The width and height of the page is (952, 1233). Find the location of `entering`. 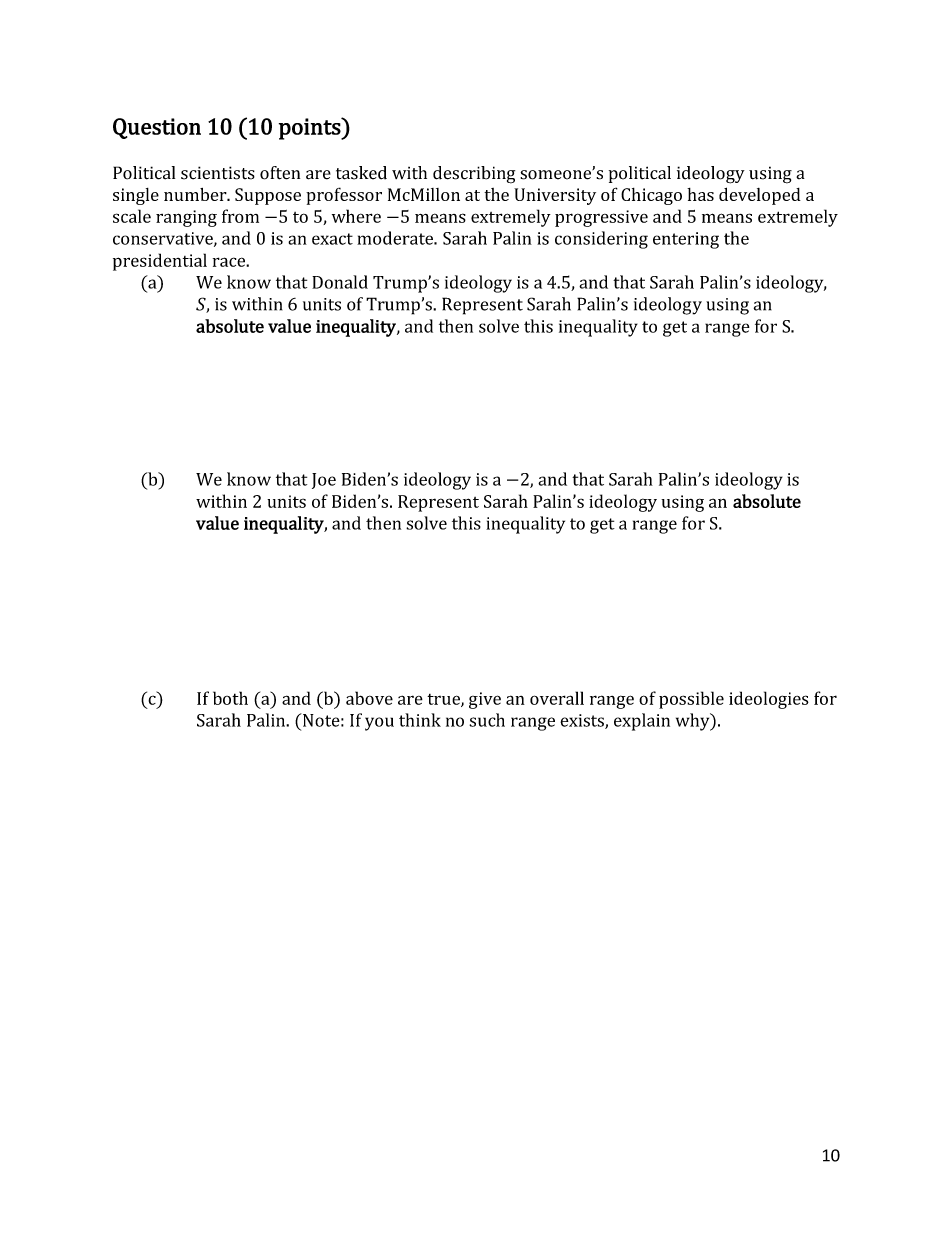

entering is located at coordinates (686, 240).
